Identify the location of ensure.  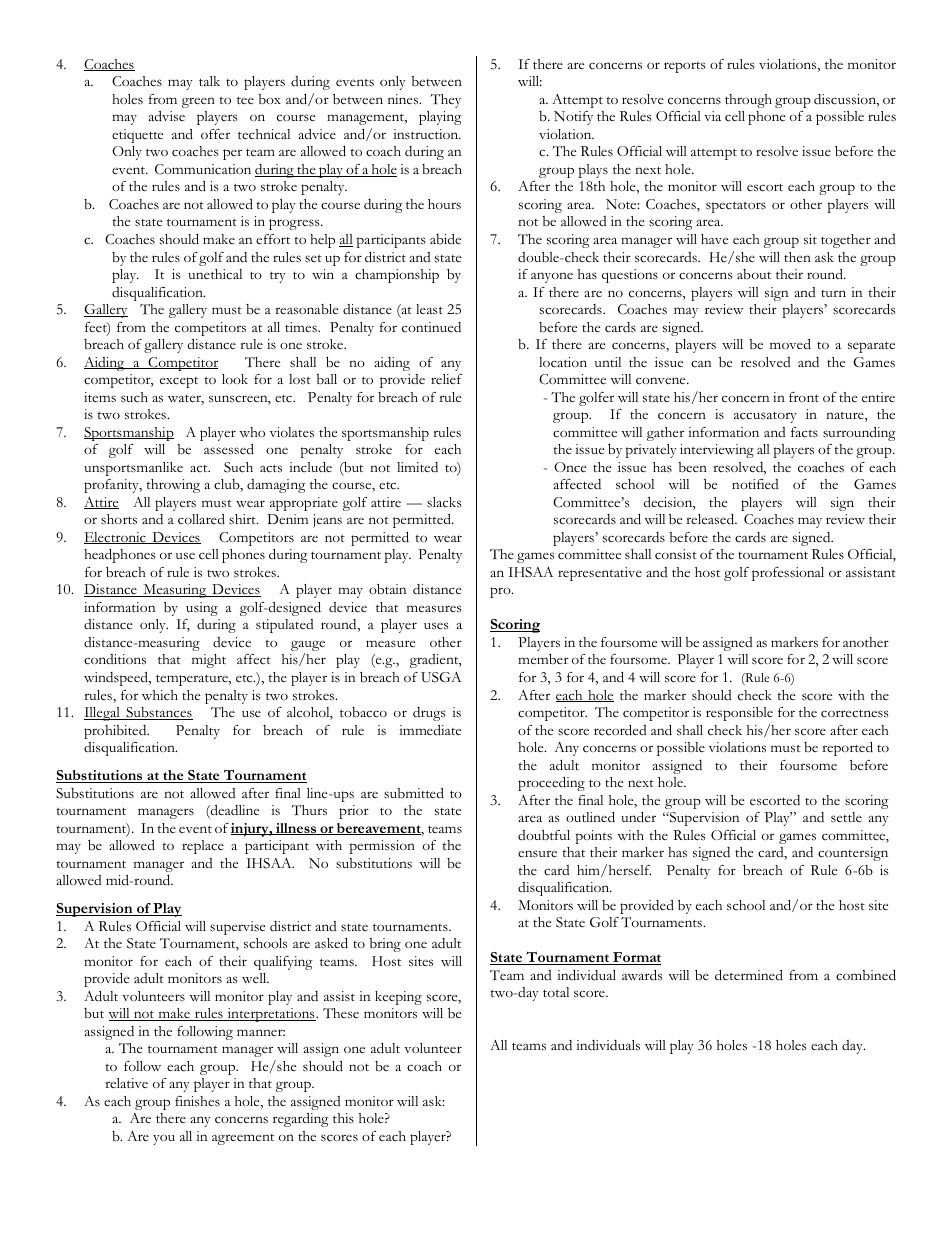
(537, 854).
